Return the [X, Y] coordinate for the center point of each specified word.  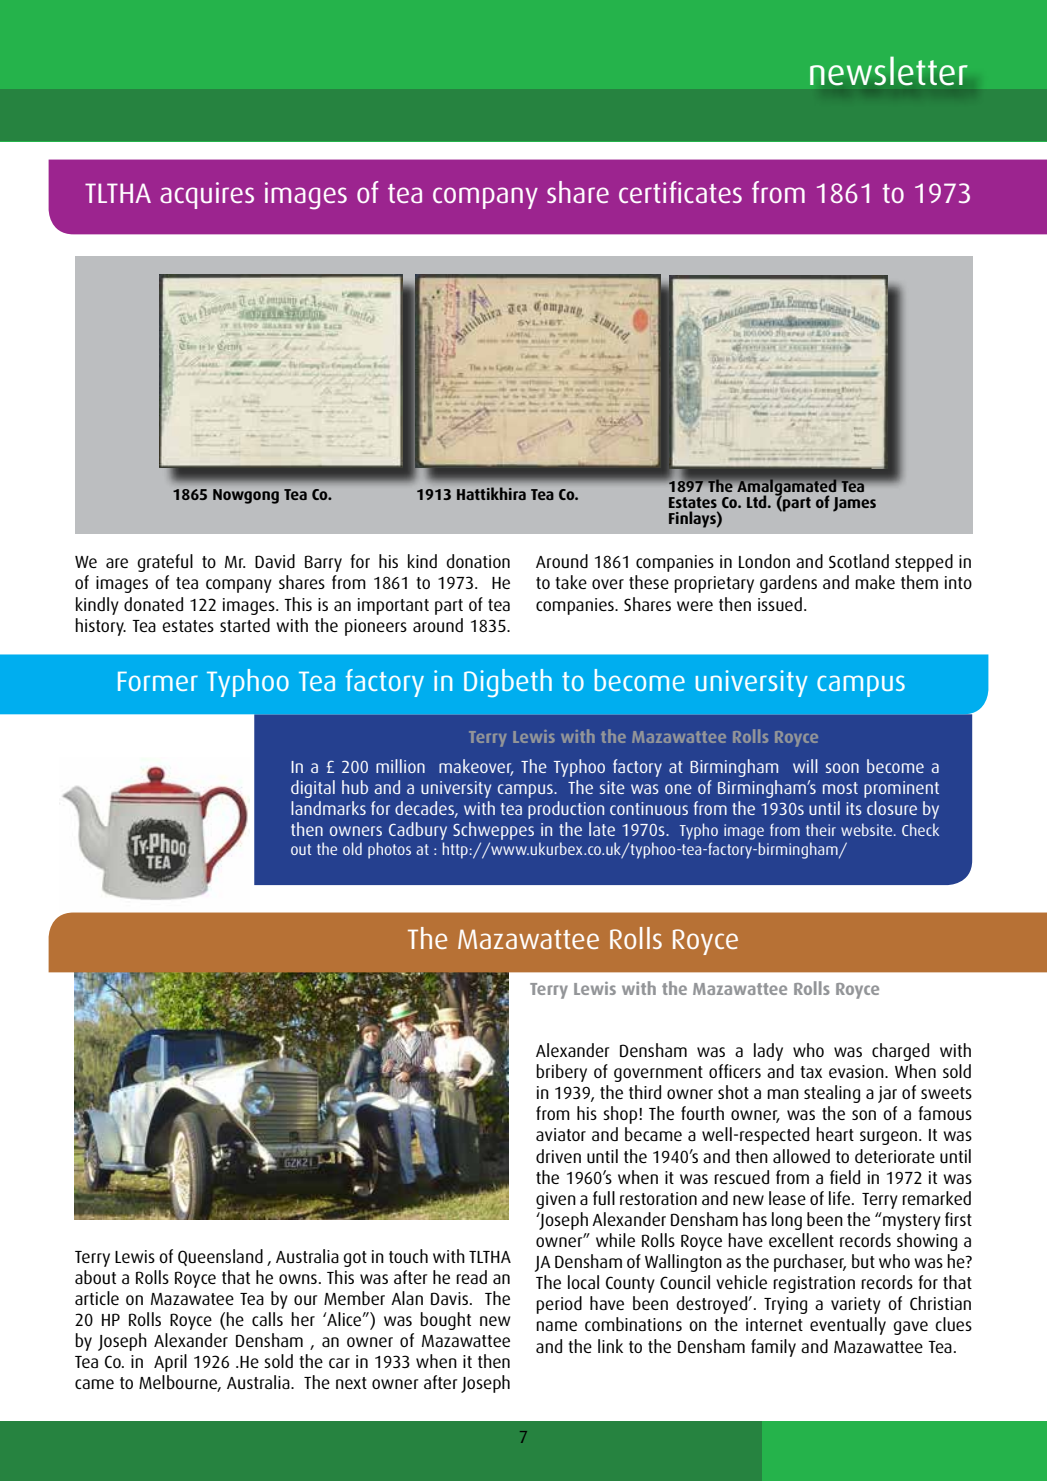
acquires [207, 195]
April [170, 1363]
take [571, 582]
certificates [680, 192]
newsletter [889, 70]
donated [153, 604]
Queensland [220, 1257]
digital [313, 789]
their [821, 829]
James [854, 504]
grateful [165, 563]
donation [478, 561]
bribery [561, 1073]
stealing [832, 1094]
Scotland [859, 561]
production [566, 810]
